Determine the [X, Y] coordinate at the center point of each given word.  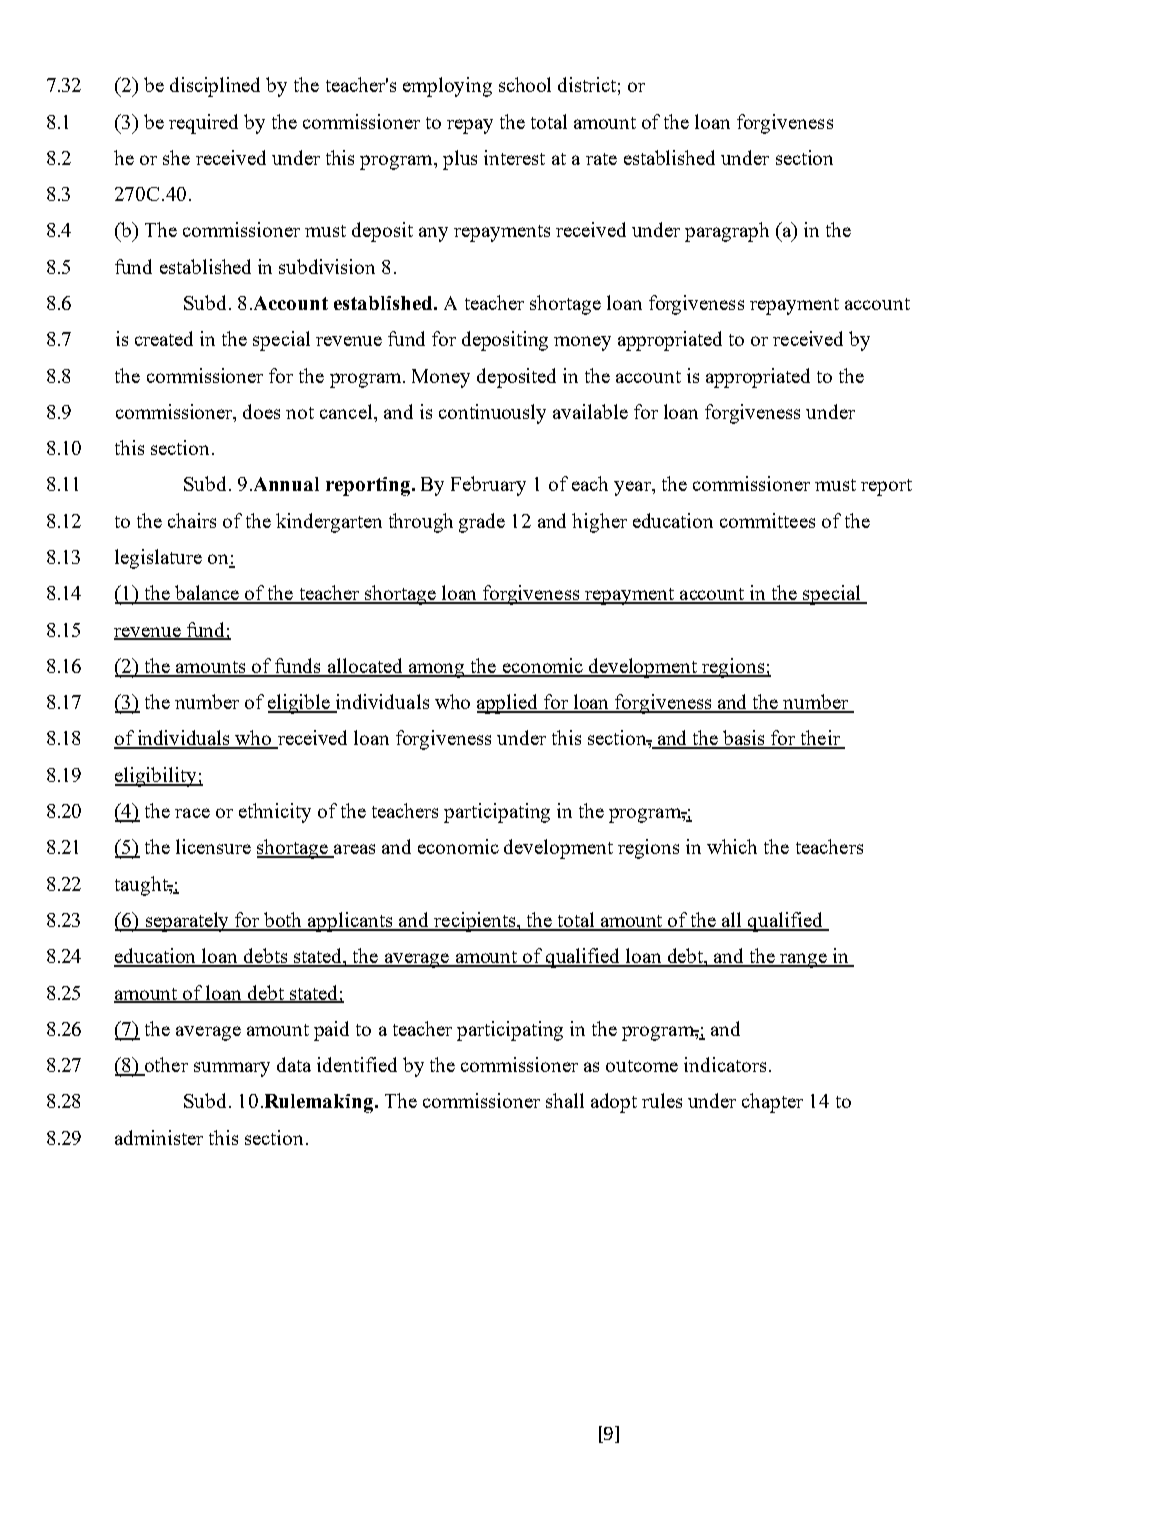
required [203, 124]
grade [482, 523]
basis [744, 739]
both [284, 921]
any [433, 234]
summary [232, 1069]
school [525, 84]
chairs [192, 520]
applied [509, 704]
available [590, 411]
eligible [300, 704]
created [164, 338]
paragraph [727, 232]
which [732, 846]
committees [767, 520]
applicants [350, 922]
